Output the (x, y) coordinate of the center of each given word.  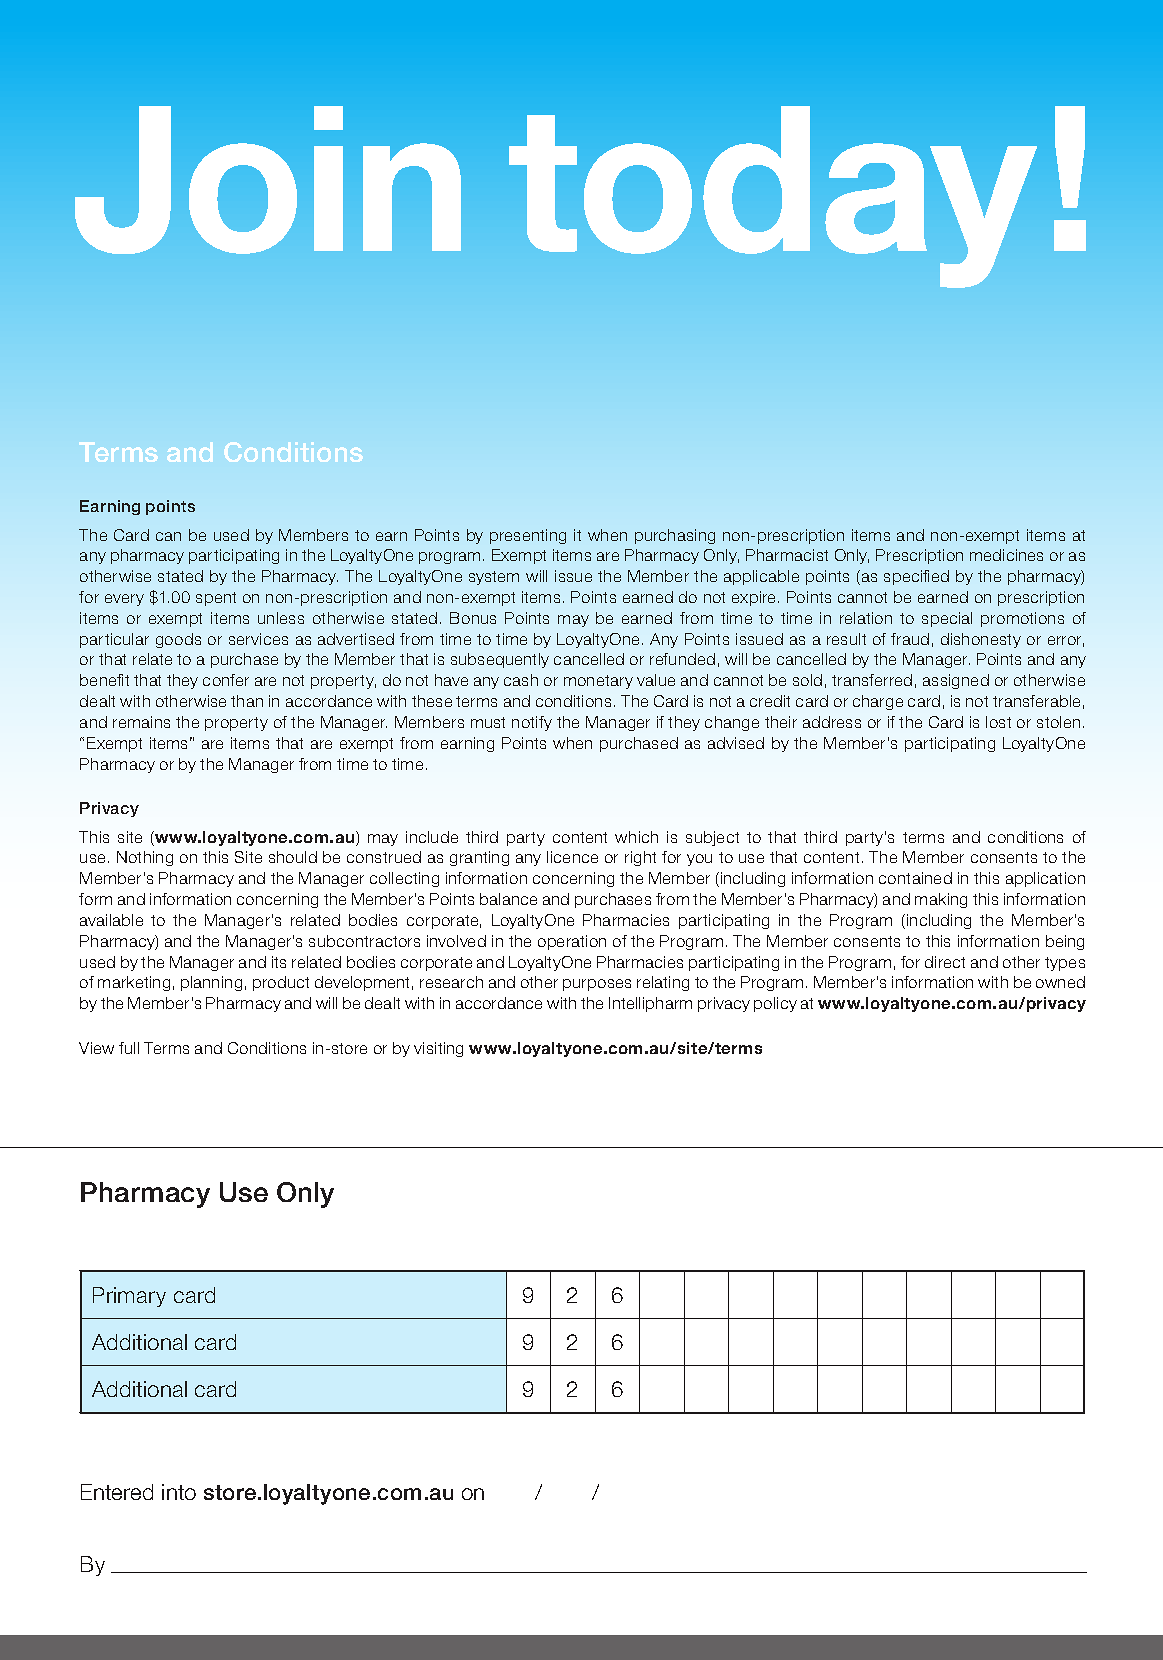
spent (216, 599)
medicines (1006, 555)
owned (1060, 982)
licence (572, 857)
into (179, 1492)
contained (915, 878)
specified (916, 577)
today (773, 197)
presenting (528, 536)
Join (268, 180)
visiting (438, 1049)
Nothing (145, 858)
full (129, 1048)
